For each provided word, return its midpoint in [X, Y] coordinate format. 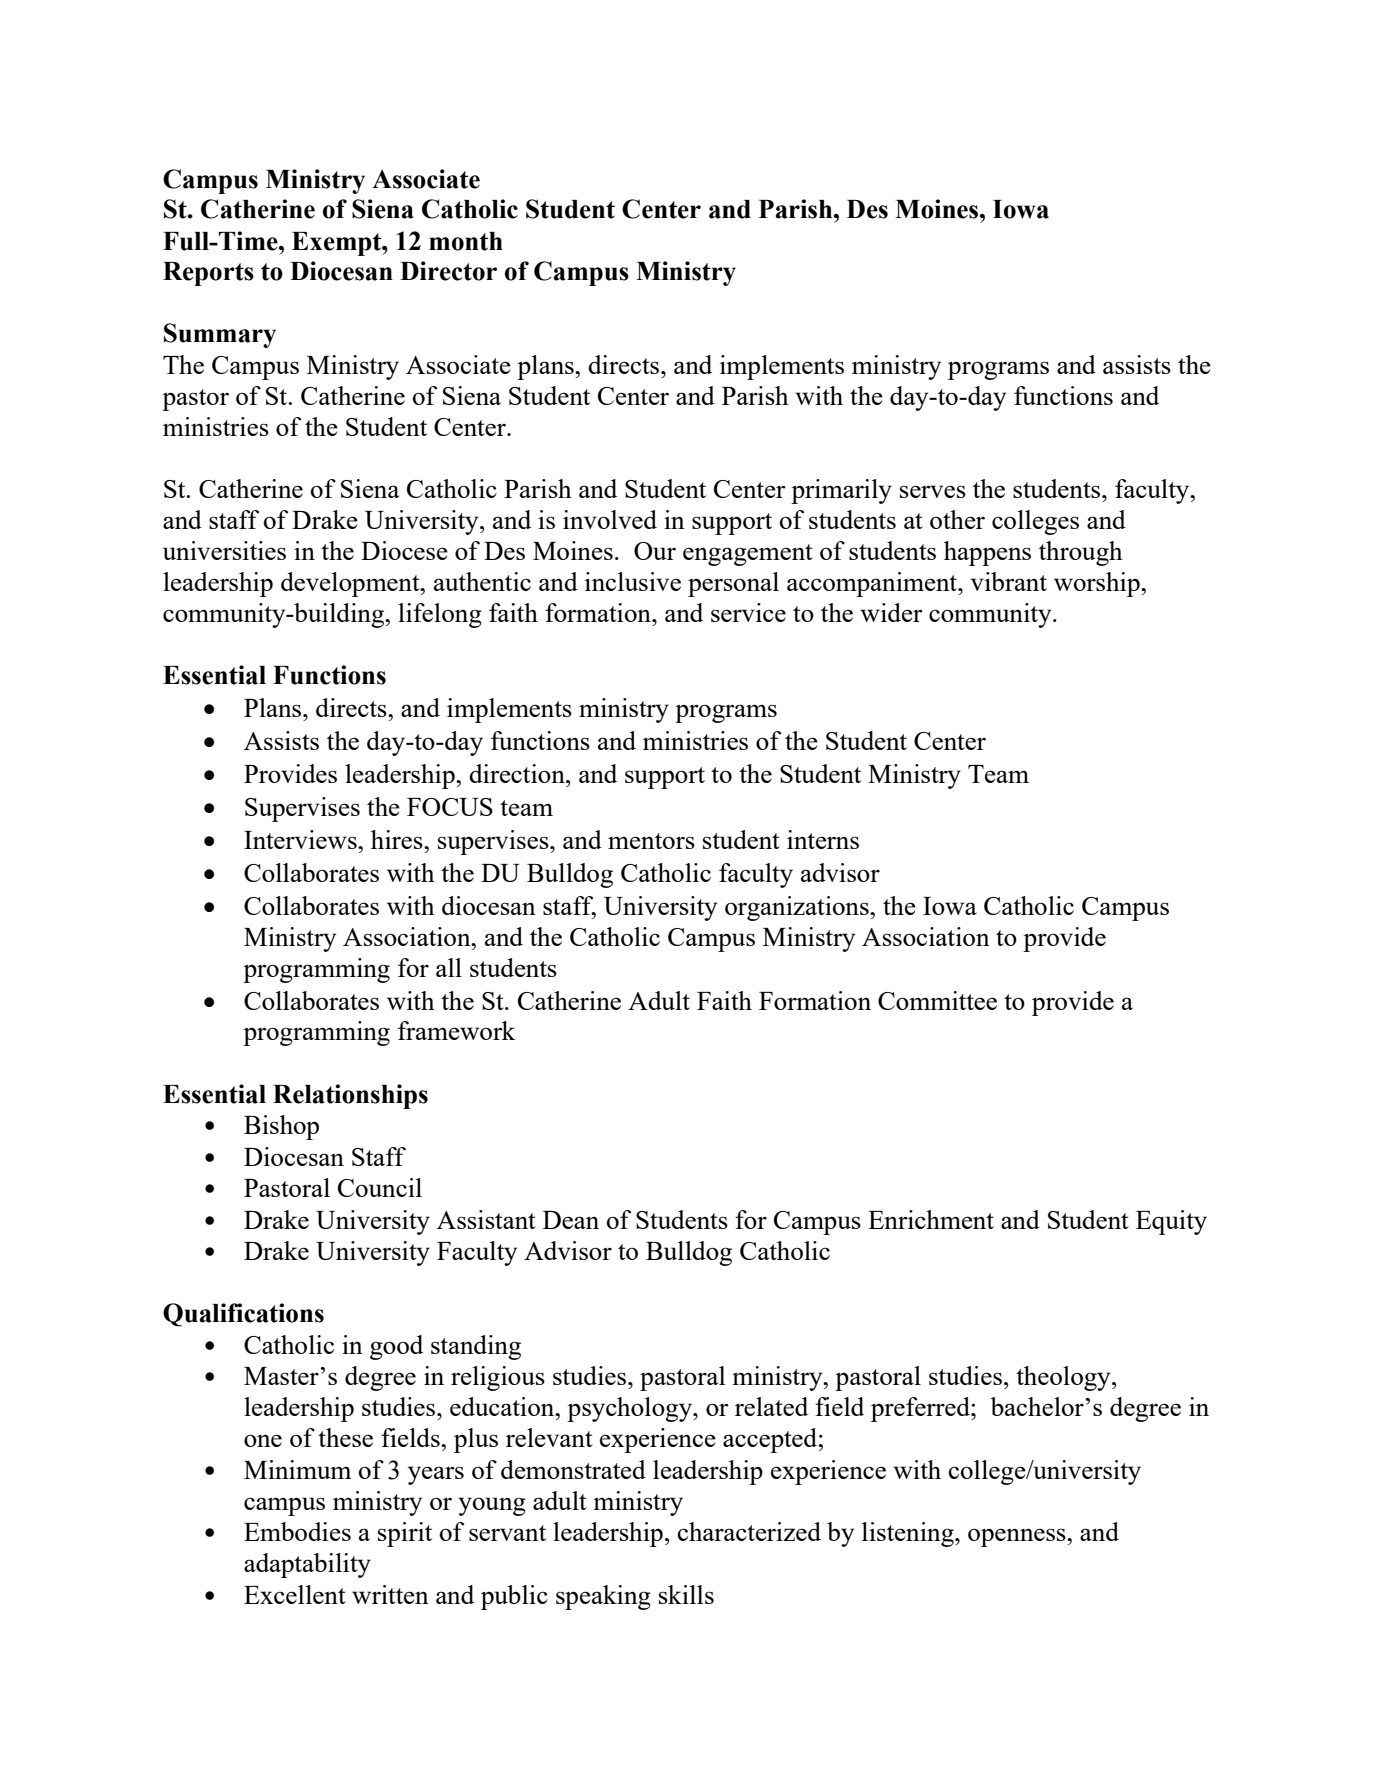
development [351, 584]
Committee [937, 1000]
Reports [208, 274]
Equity [1171, 1222]
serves [933, 491]
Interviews [301, 839]
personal [733, 584]
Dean [571, 1220]
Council [380, 1187]
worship [1098, 584]
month [466, 241]
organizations [798, 908]
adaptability [307, 1565]
